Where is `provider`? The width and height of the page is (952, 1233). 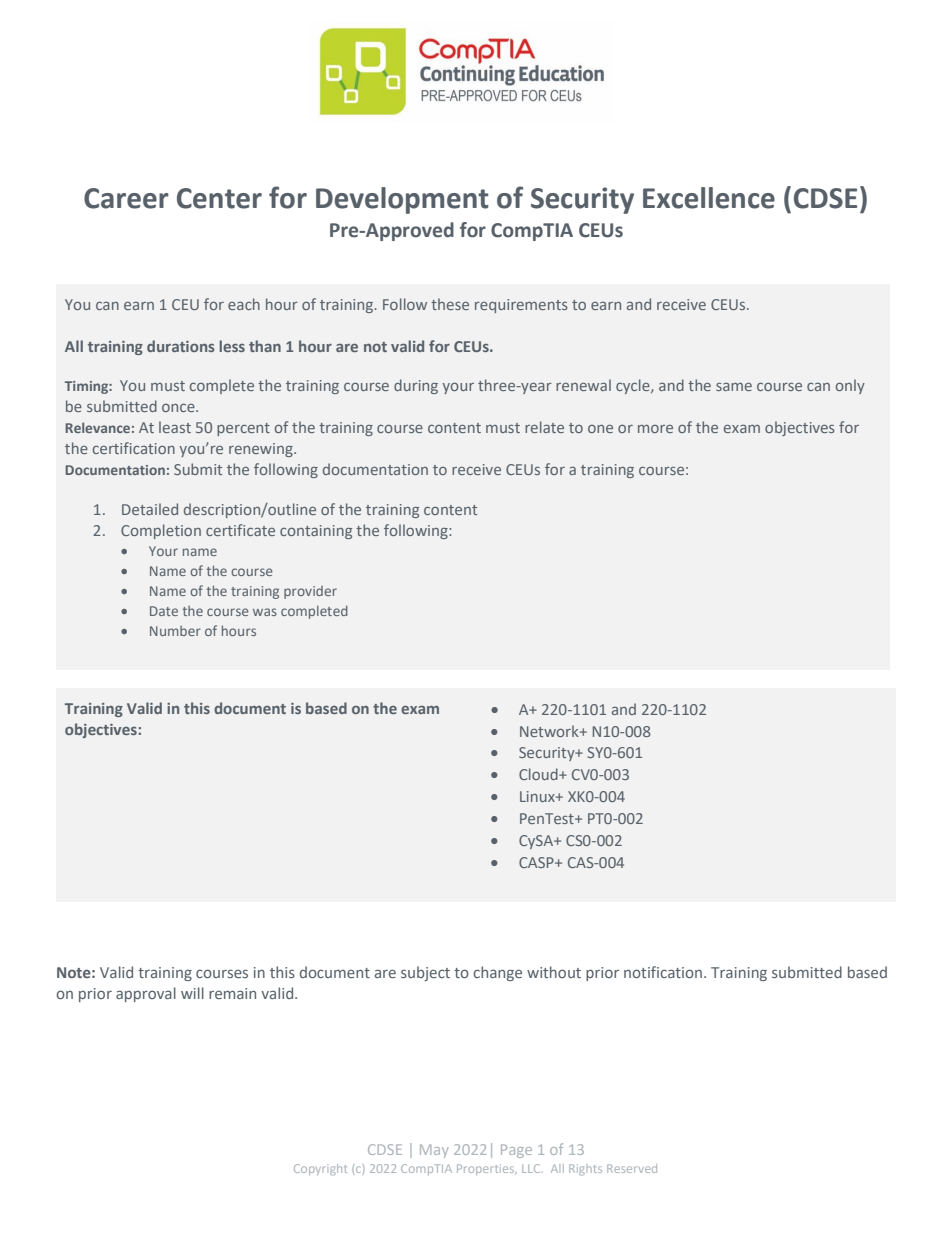
provider is located at coordinates (310, 592).
